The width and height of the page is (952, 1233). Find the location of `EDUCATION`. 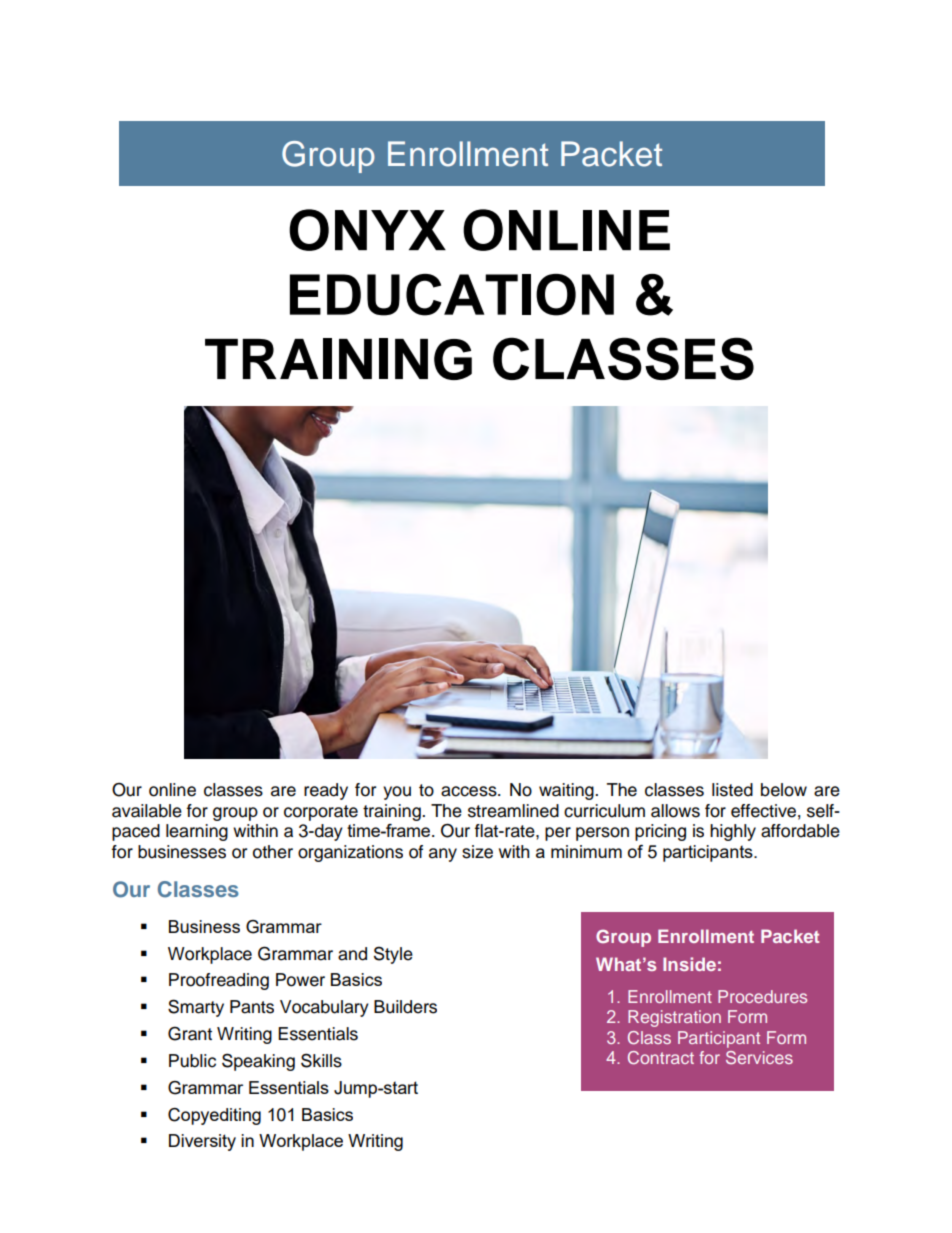

EDUCATION is located at coordinates (452, 295).
